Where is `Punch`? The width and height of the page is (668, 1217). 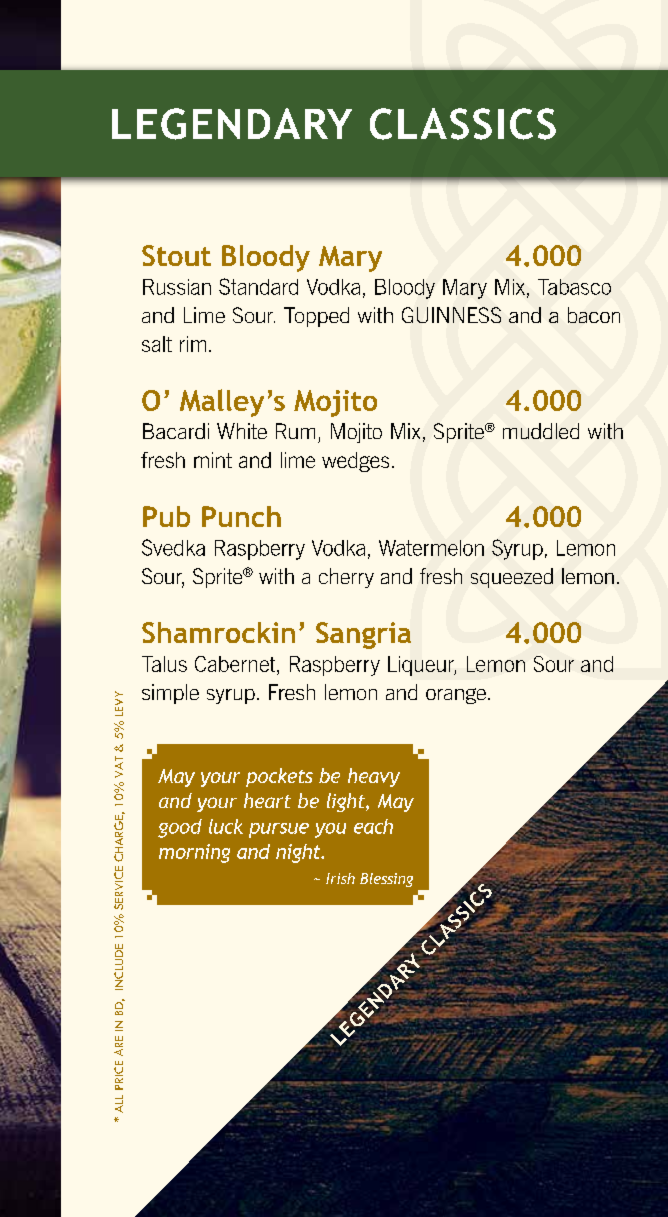
Punch is located at coordinates (241, 516).
